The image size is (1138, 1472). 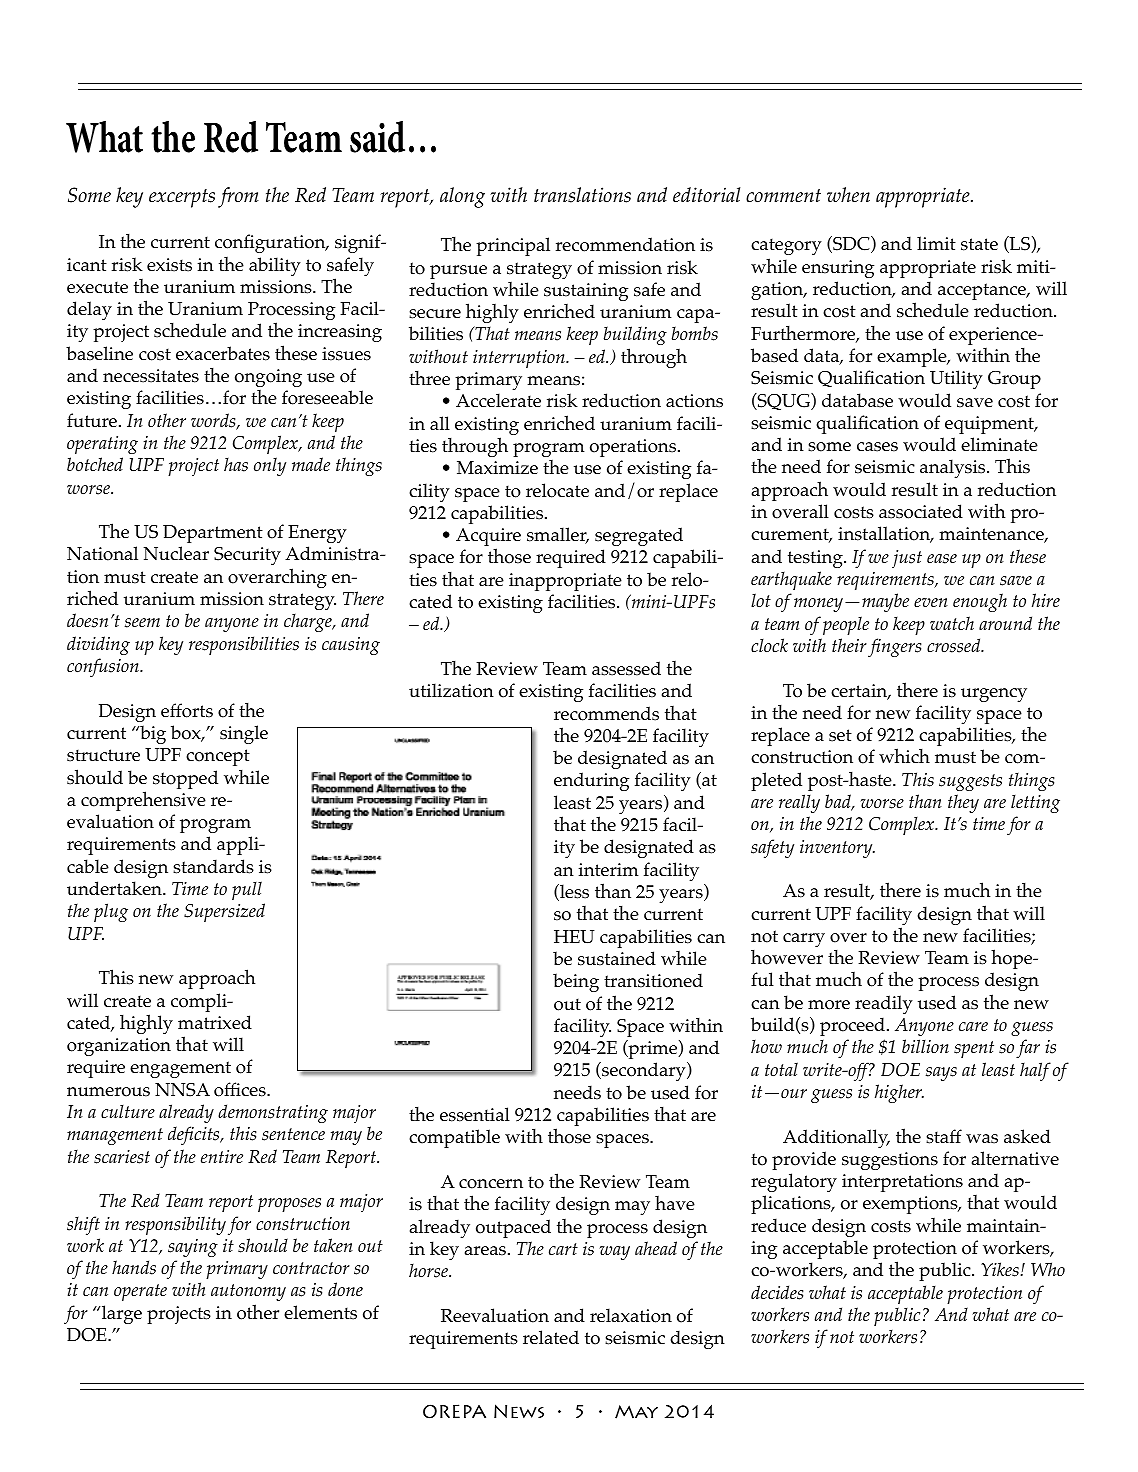 What do you see at coordinates (576, 982) in the screenshot?
I see `being` at bounding box center [576, 982].
